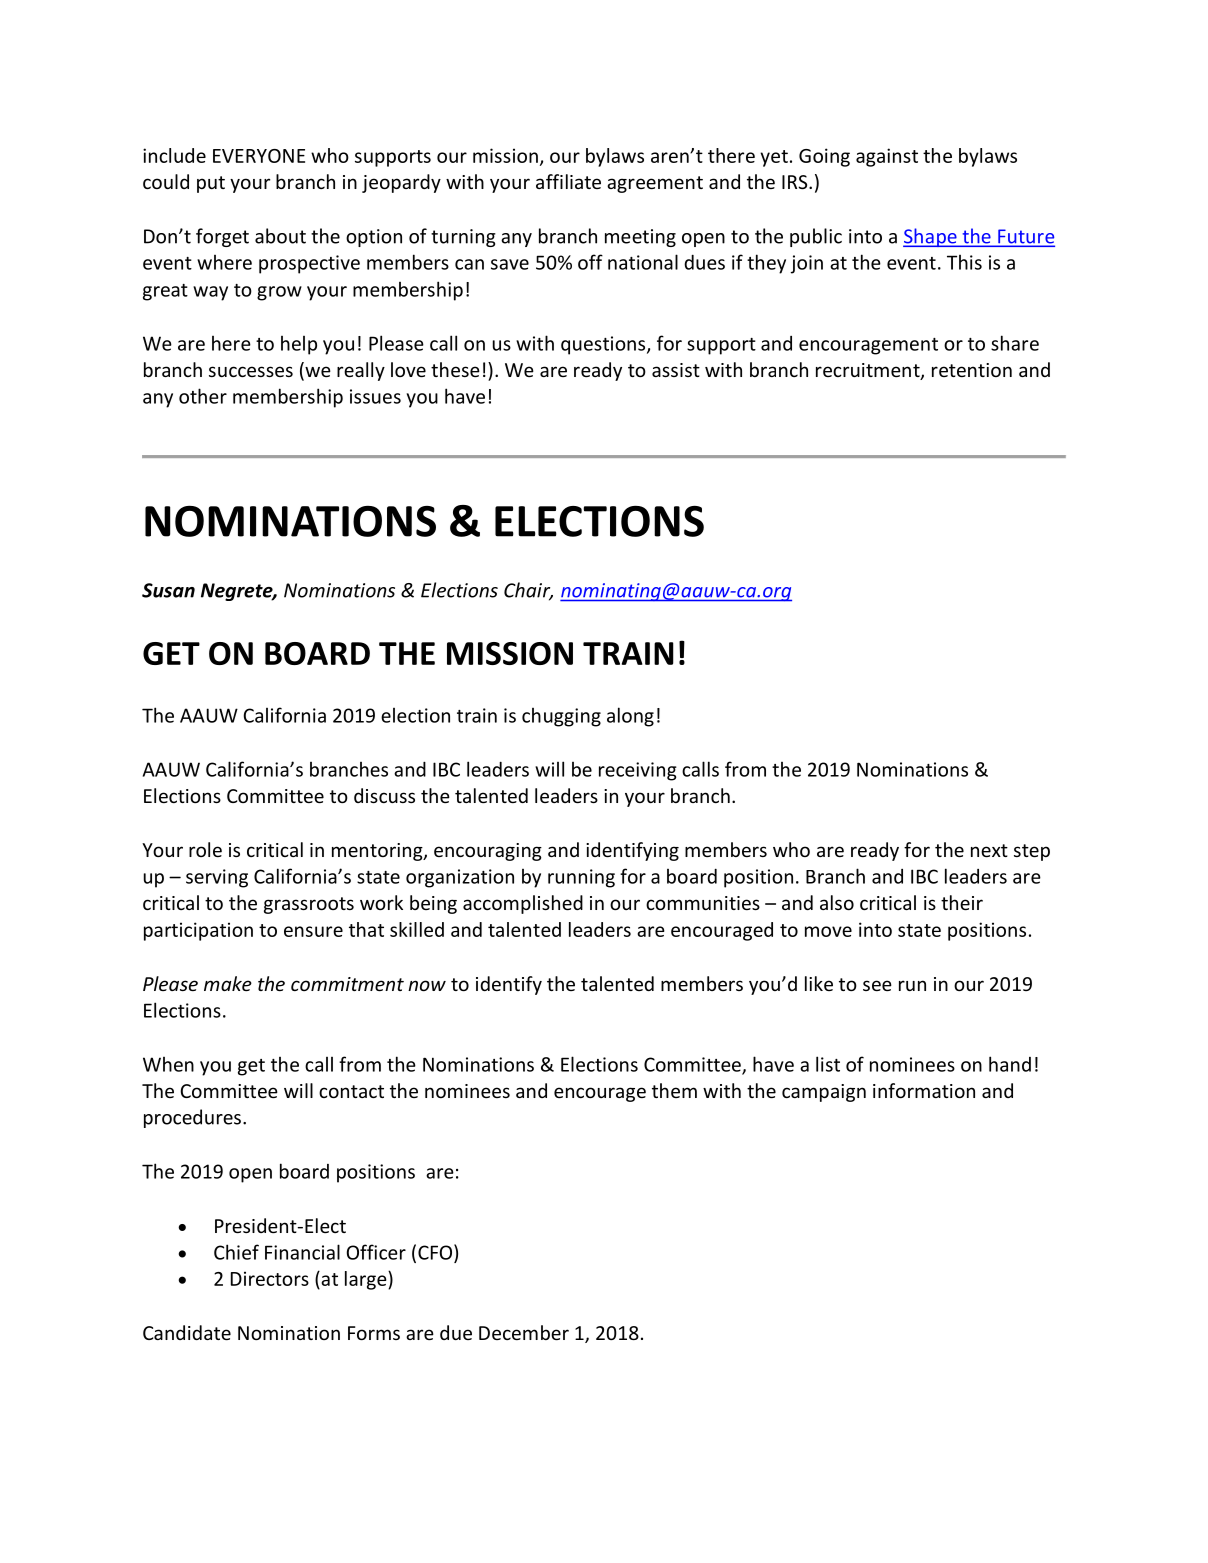 The image size is (1208, 1563). What do you see at coordinates (270, 1278) in the document?
I see `Directors` at bounding box center [270, 1278].
